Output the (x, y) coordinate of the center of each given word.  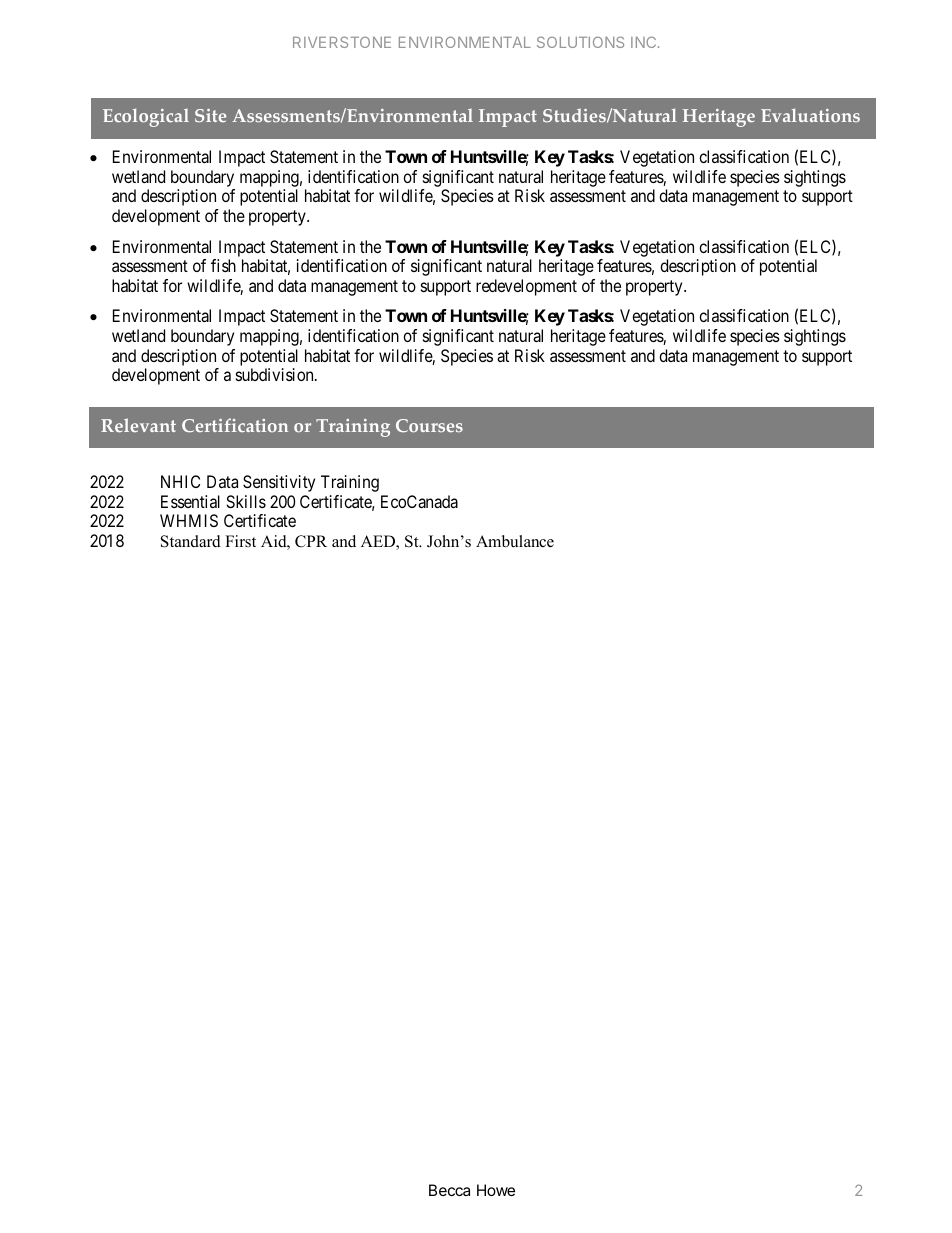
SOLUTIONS (580, 42)
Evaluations (810, 115)
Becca (449, 1190)
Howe (496, 1190)
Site (210, 115)
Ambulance (515, 541)
